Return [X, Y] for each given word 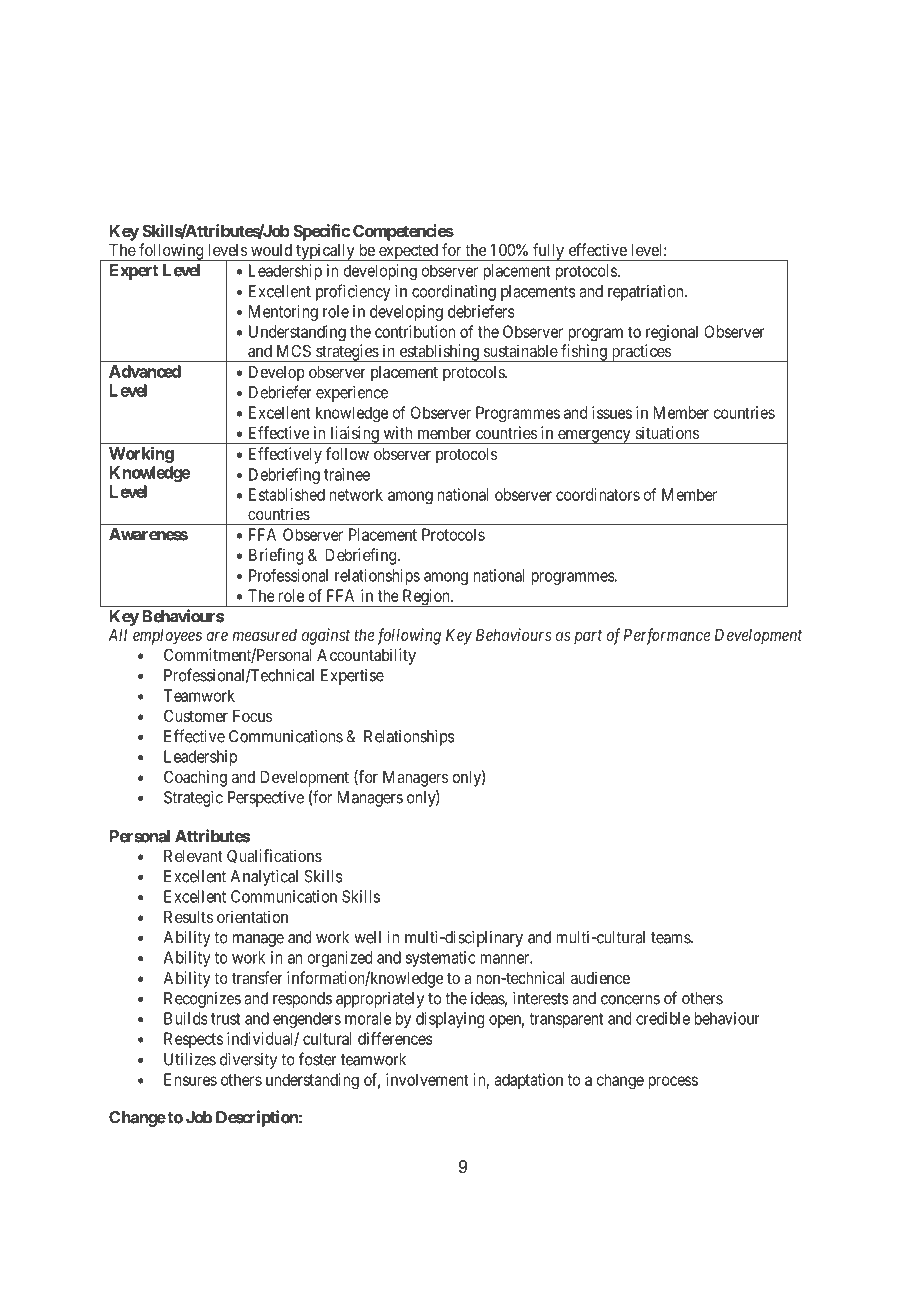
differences [395, 1038]
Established [287, 494]
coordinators [598, 494]
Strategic [193, 799]
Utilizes [190, 1059]
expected [408, 252]
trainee [347, 474]
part [588, 637]
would [271, 250]
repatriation [647, 293]
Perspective [266, 799]
